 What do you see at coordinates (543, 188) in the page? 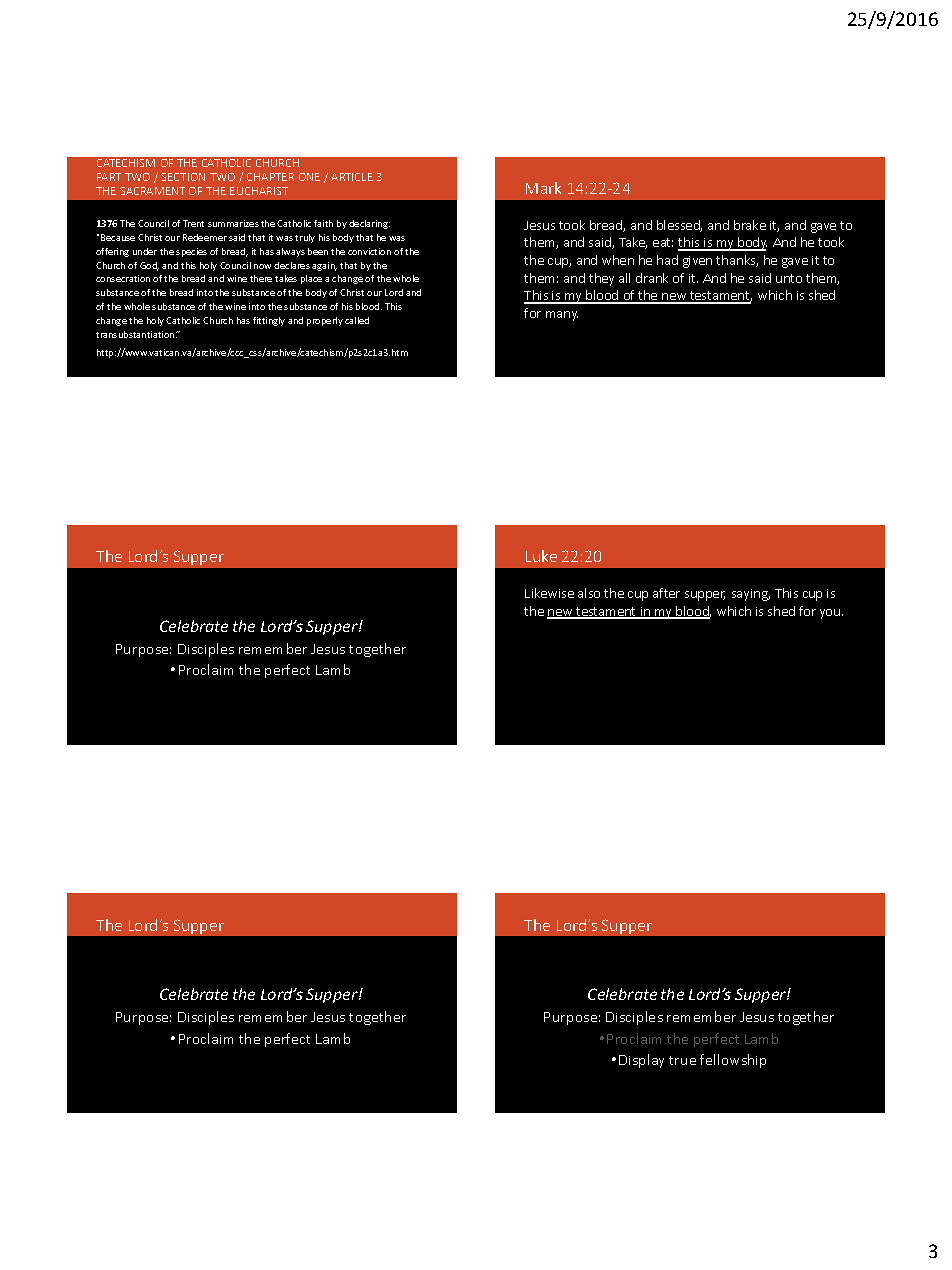
I see `Mark` at bounding box center [543, 188].
